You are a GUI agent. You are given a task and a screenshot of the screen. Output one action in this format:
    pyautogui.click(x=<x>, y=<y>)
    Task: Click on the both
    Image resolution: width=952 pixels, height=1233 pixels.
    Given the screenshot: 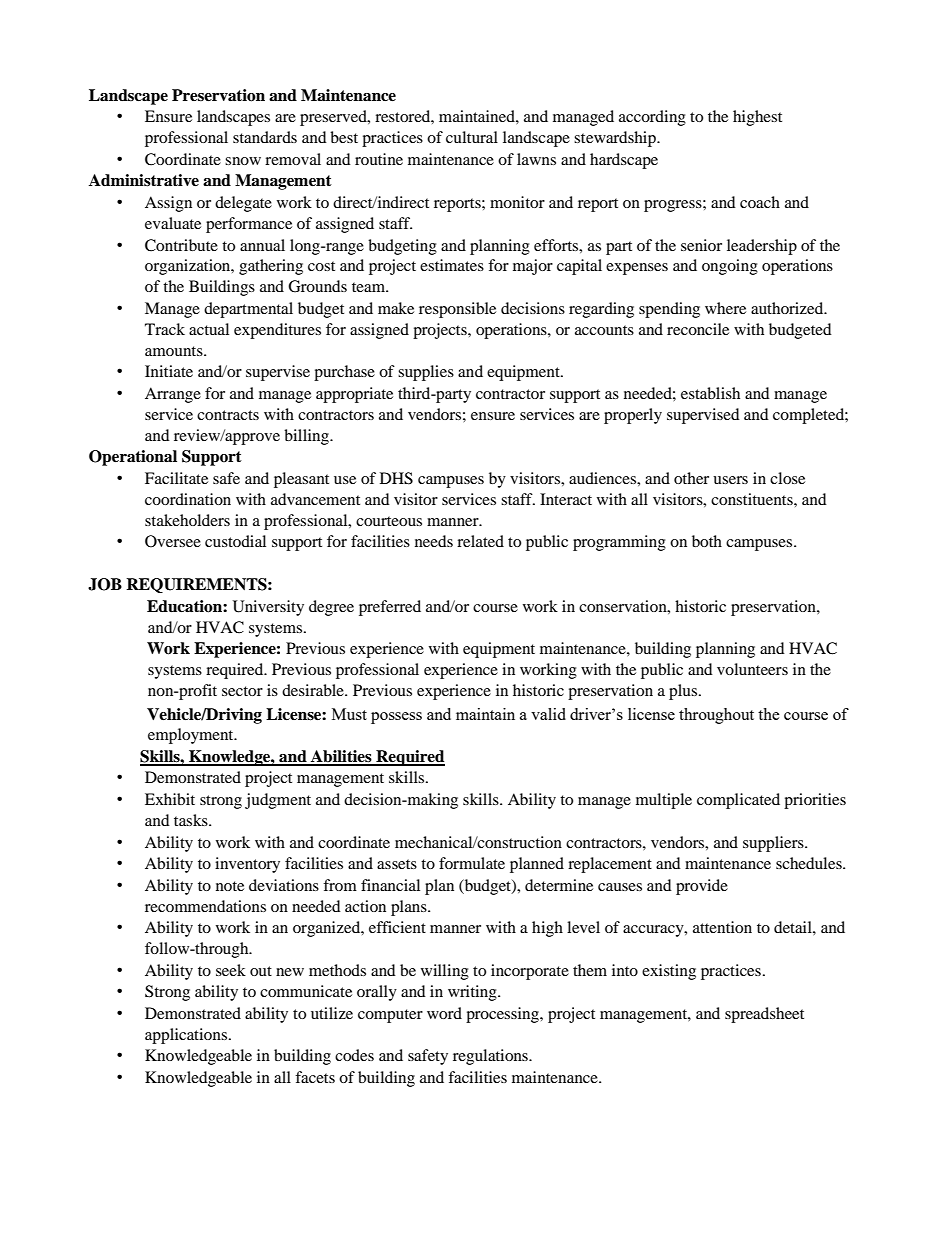 What is the action you would take?
    pyautogui.click(x=707, y=541)
